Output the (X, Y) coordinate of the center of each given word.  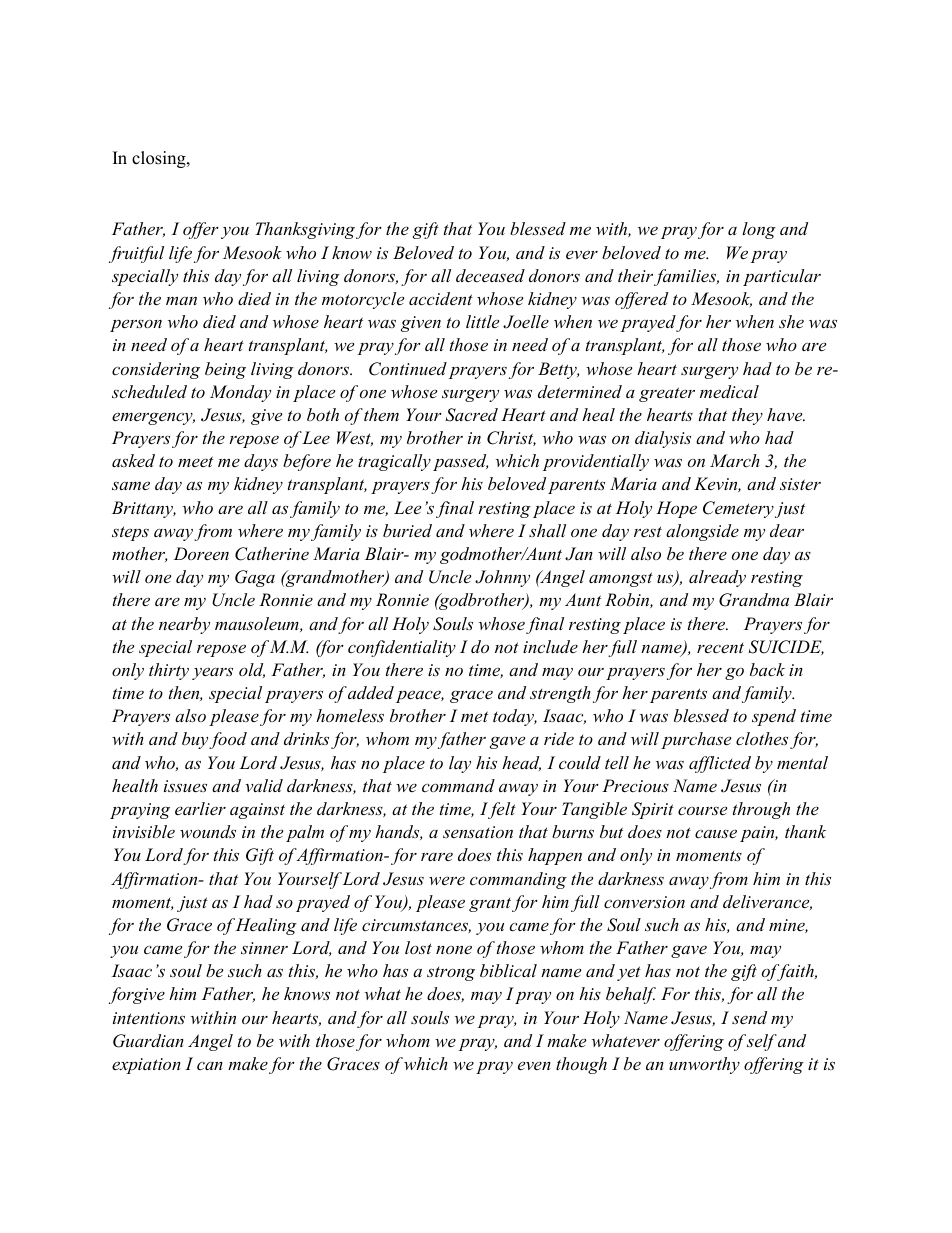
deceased (490, 275)
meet (195, 461)
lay (460, 764)
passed (460, 462)
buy (196, 740)
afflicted (720, 764)
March (735, 460)
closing (160, 159)
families (686, 277)
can (210, 1066)
